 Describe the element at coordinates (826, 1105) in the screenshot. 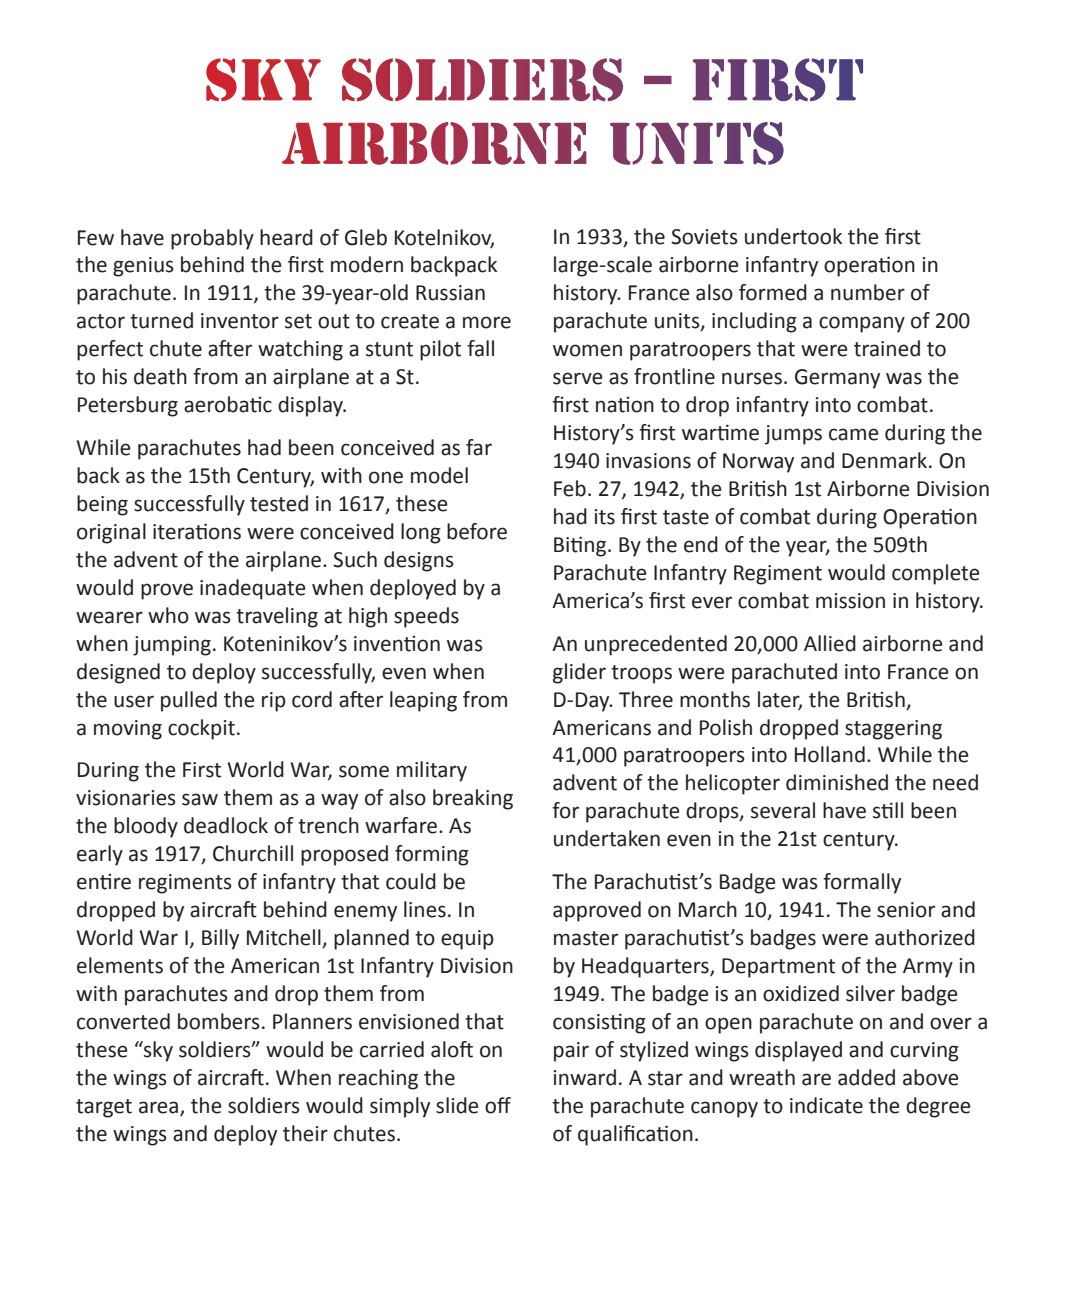

I see `indicate` at that location.
